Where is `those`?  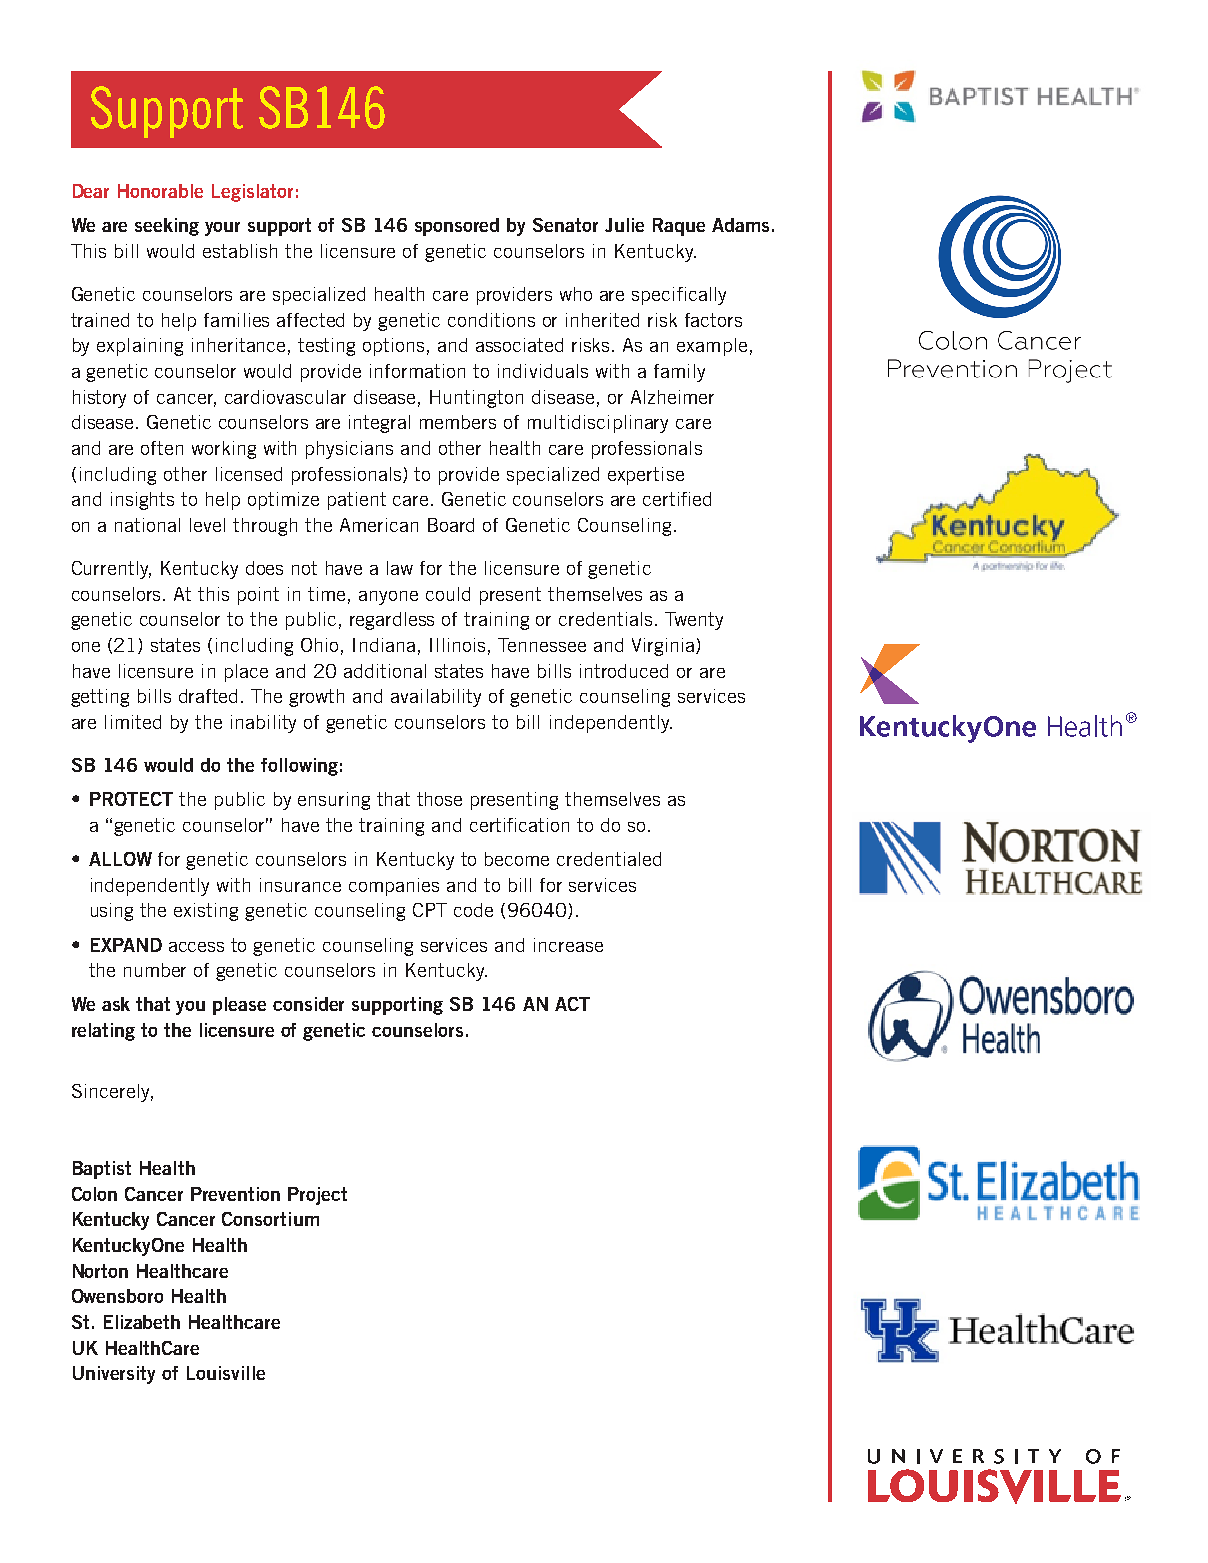 those is located at coordinates (439, 799).
